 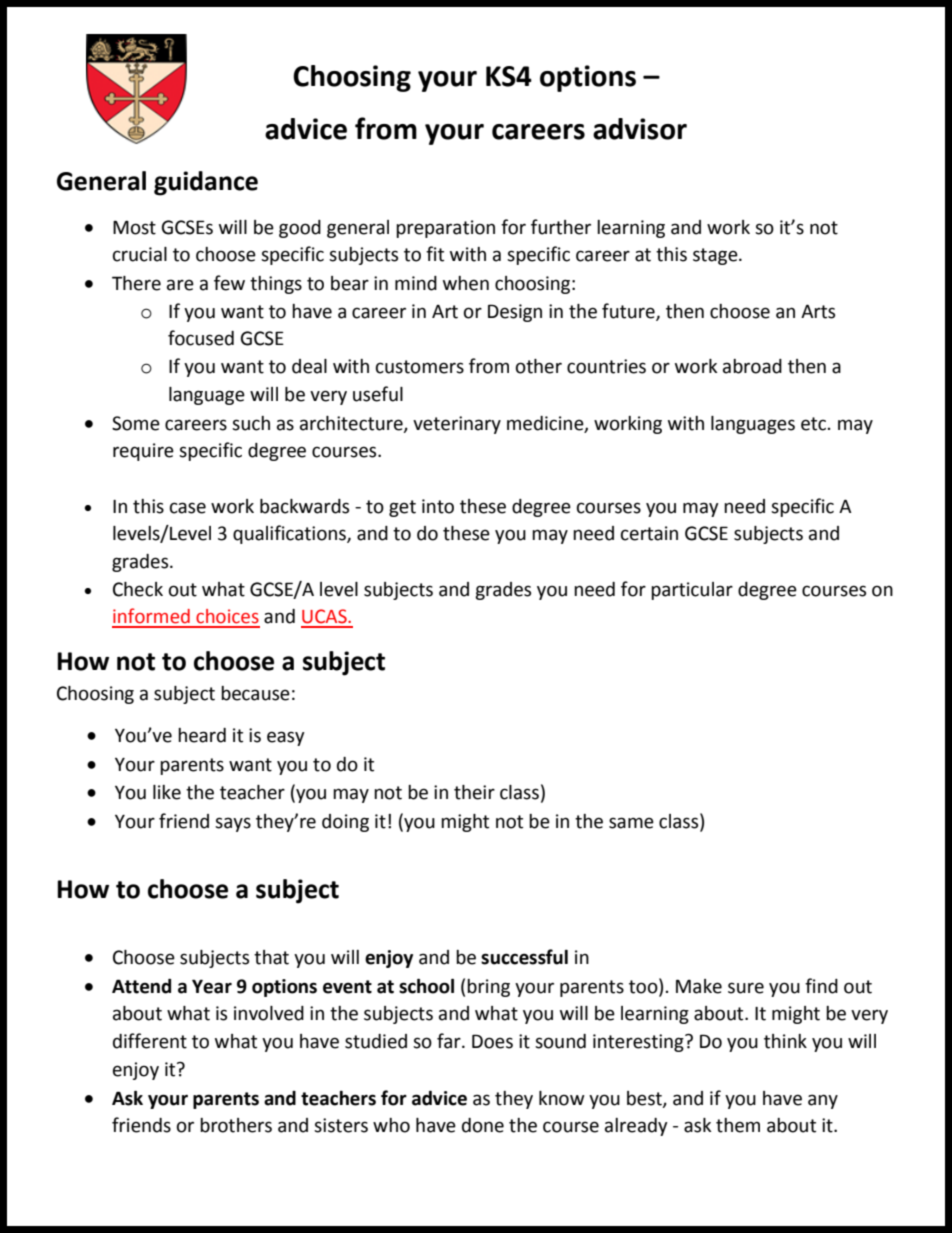 What do you see at coordinates (233, 824) in the screenshot?
I see `says` at bounding box center [233, 824].
